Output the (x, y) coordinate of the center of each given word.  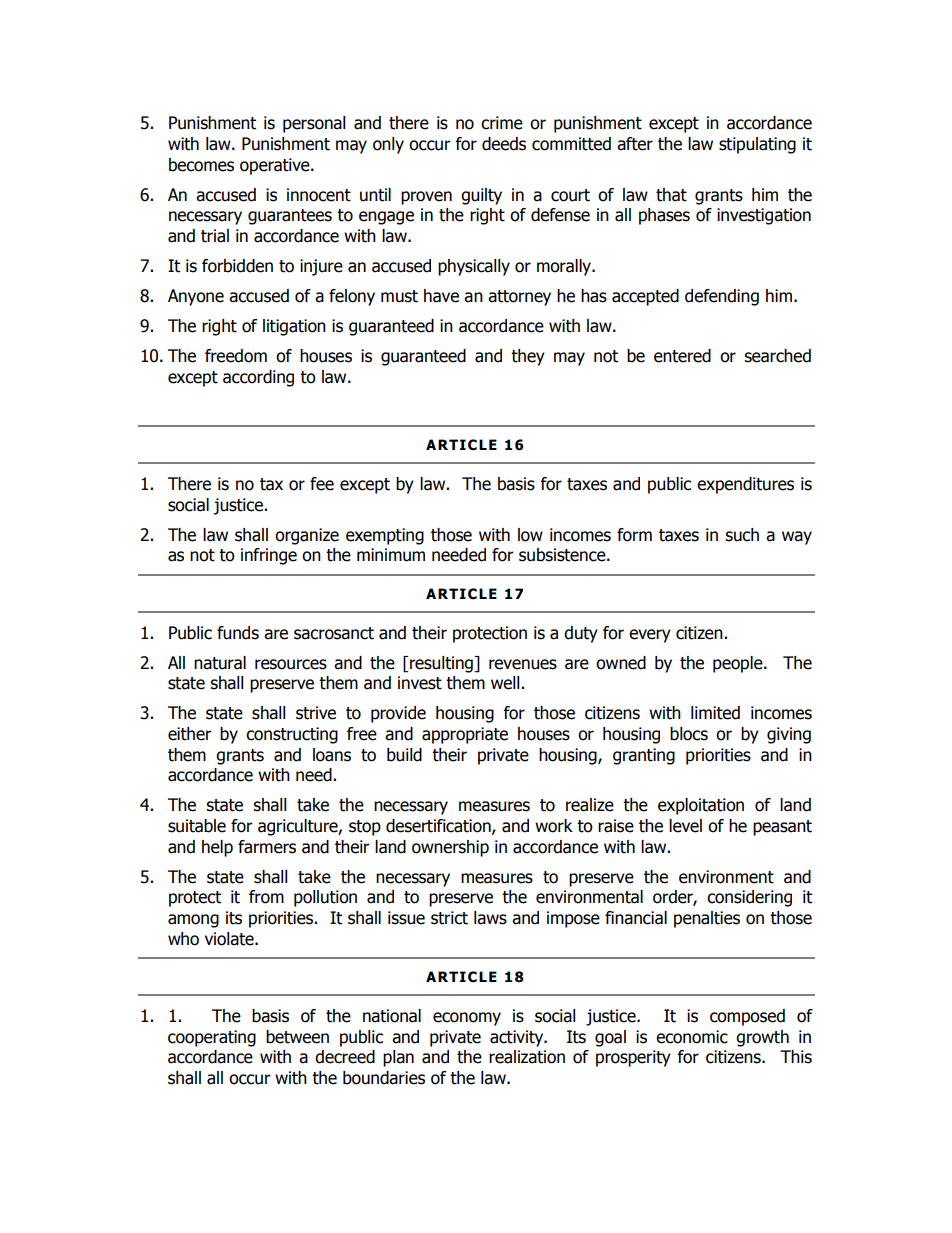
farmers (267, 847)
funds (238, 633)
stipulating (757, 145)
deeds (504, 144)
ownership (450, 848)
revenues (523, 664)
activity (518, 1038)
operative (276, 166)
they (528, 357)
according (258, 378)
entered (682, 356)
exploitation (701, 806)
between (297, 1037)
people (739, 664)
